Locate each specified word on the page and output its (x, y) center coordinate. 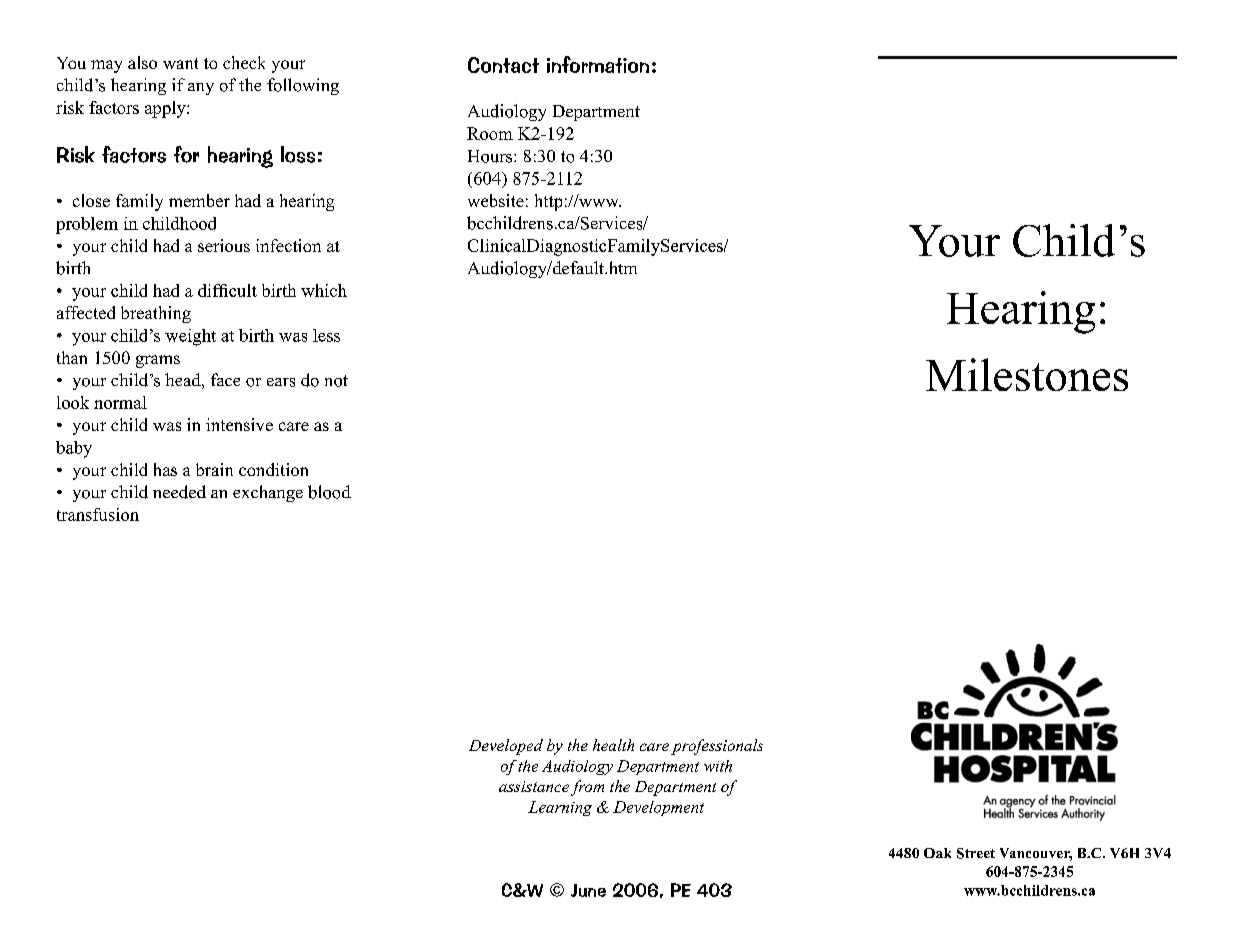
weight (190, 337)
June (588, 890)
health (613, 745)
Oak (937, 853)
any (201, 89)
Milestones (1027, 374)
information (598, 64)
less (326, 335)
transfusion (98, 514)
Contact (503, 65)
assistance (534, 786)
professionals (717, 747)
